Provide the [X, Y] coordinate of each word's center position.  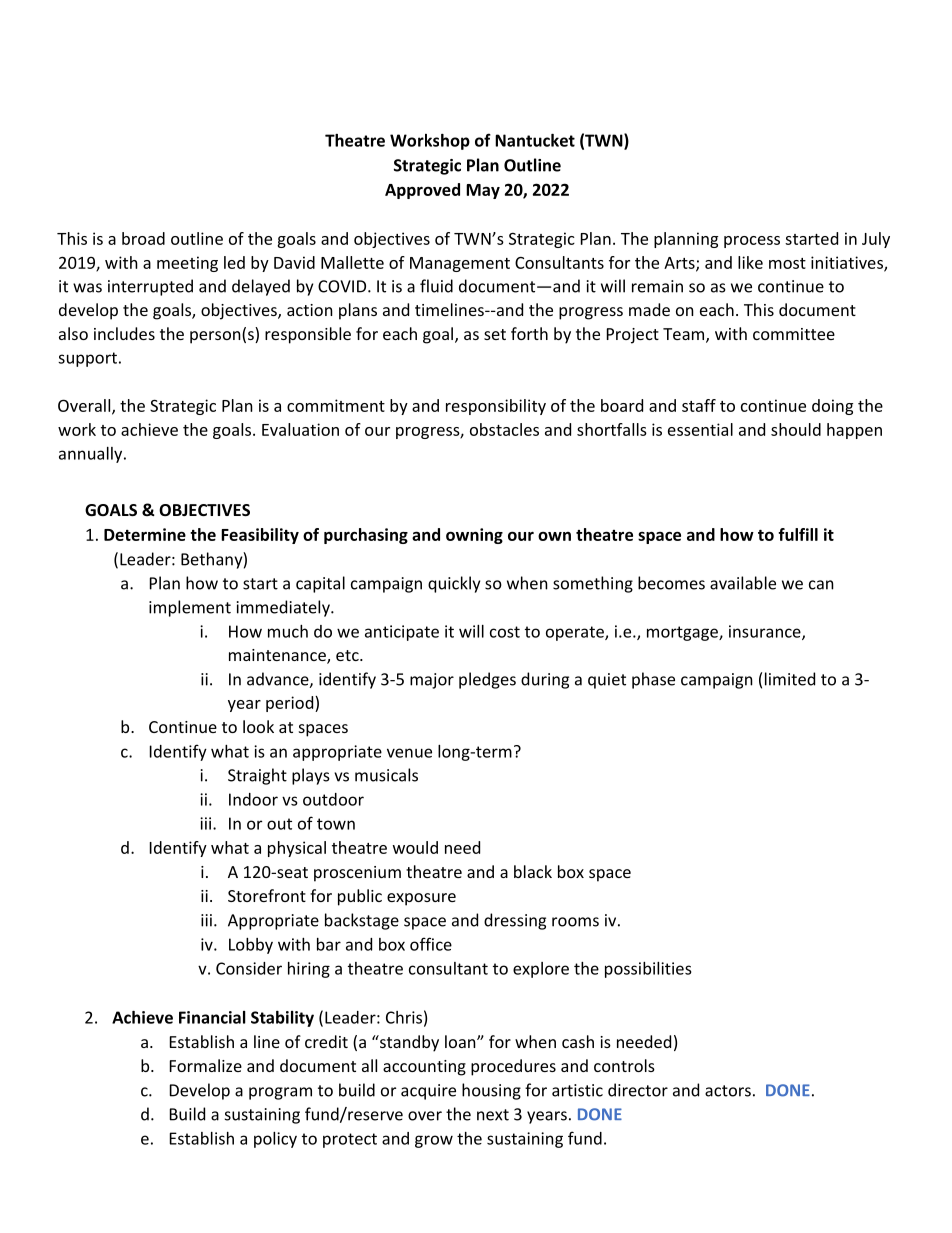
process [752, 242]
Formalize [206, 1065]
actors [728, 1091]
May [483, 191]
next [493, 1115]
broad [143, 238]
